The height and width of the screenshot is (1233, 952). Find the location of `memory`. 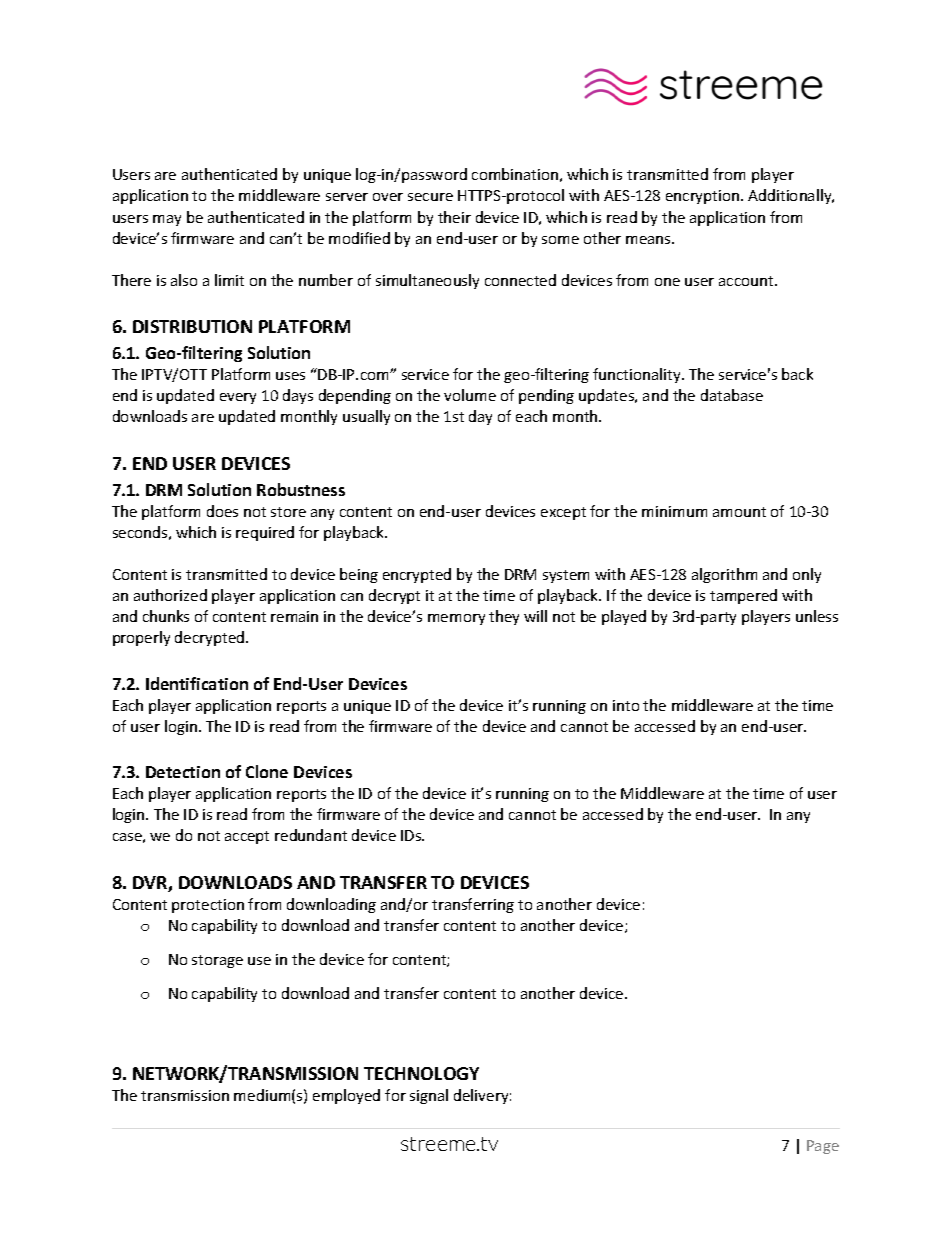

memory is located at coordinates (456, 619).
